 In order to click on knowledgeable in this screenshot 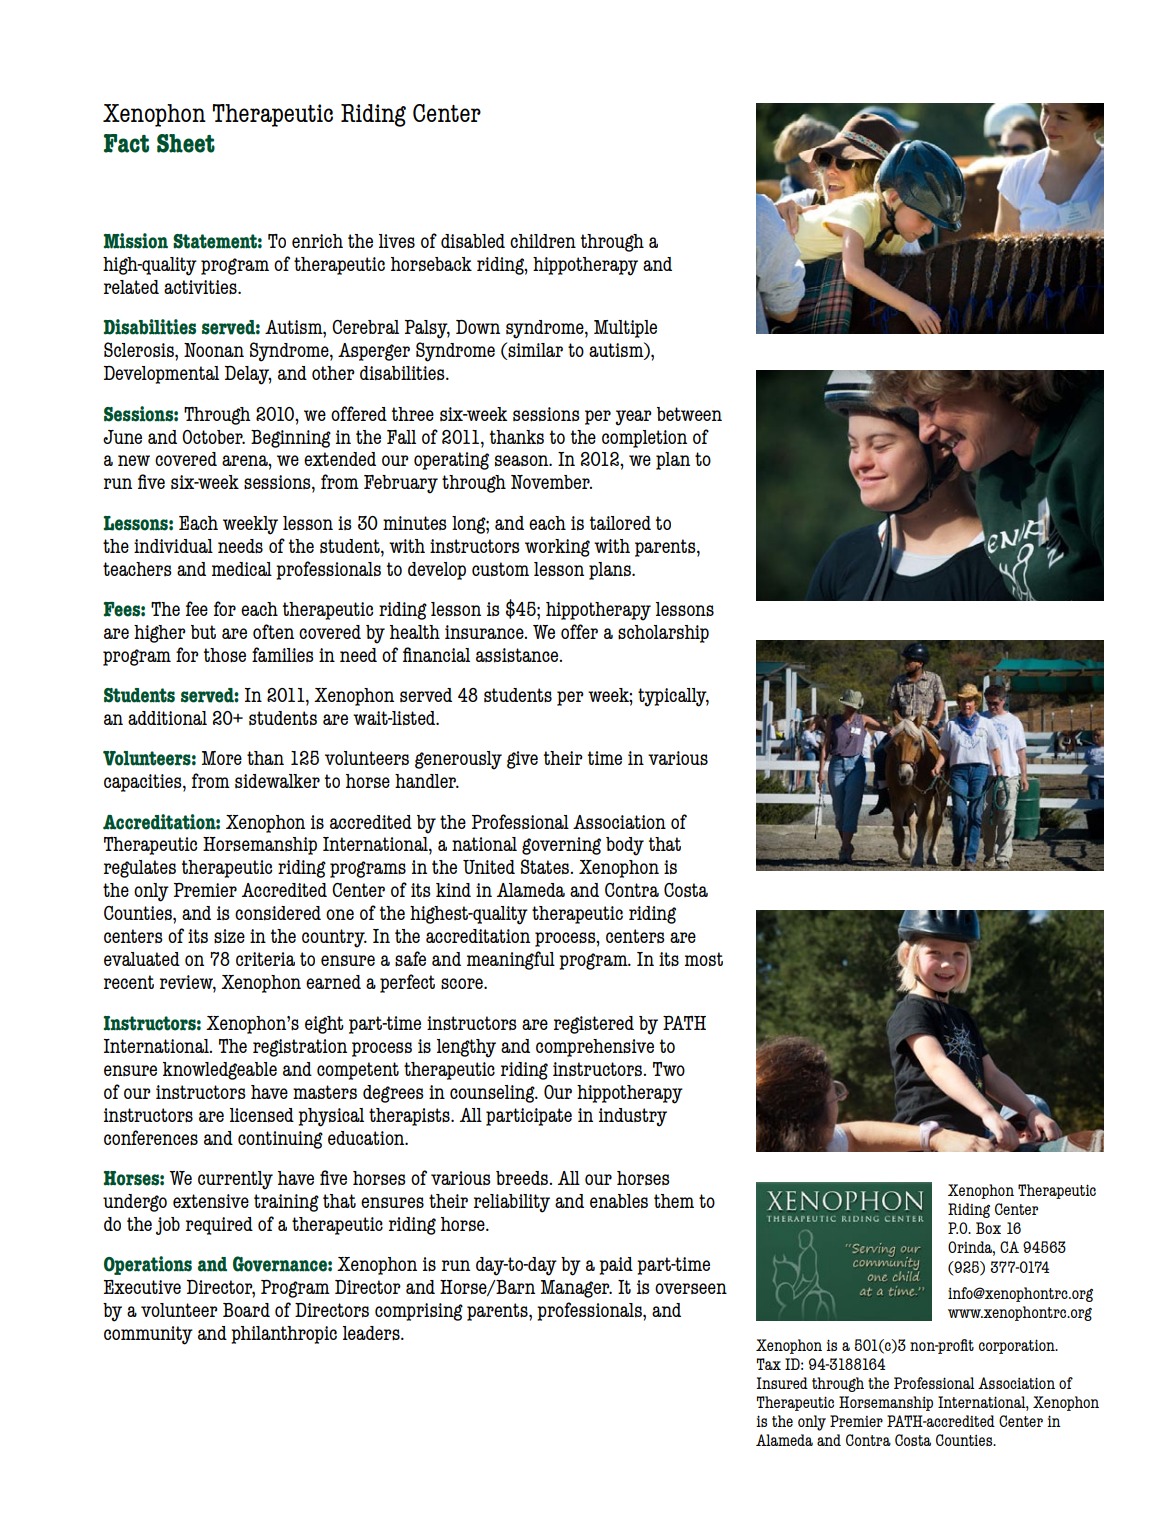, I will do `click(220, 1071)`.
